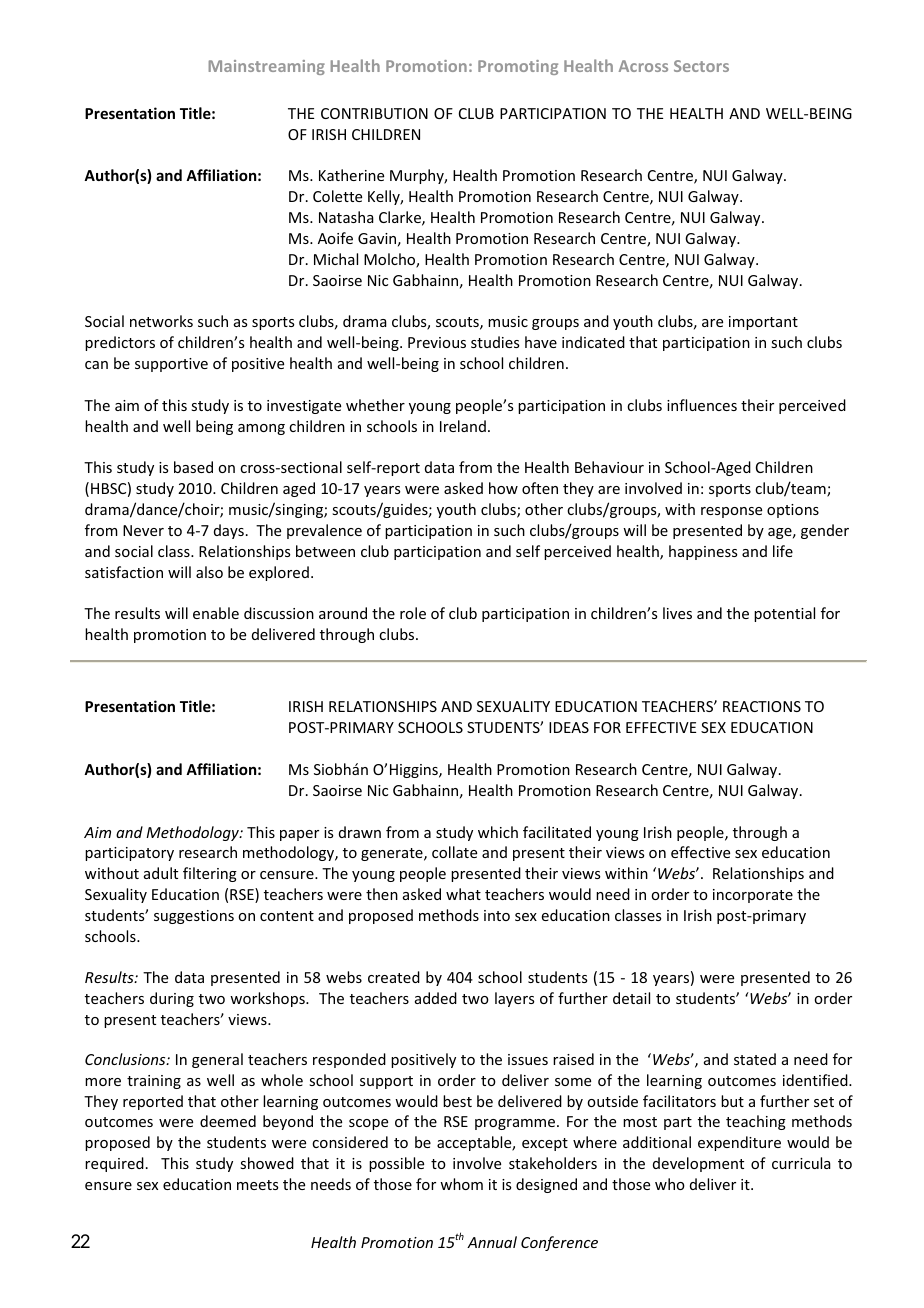  Describe the element at coordinates (216, 613) in the screenshot. I see `enable` at that location.
